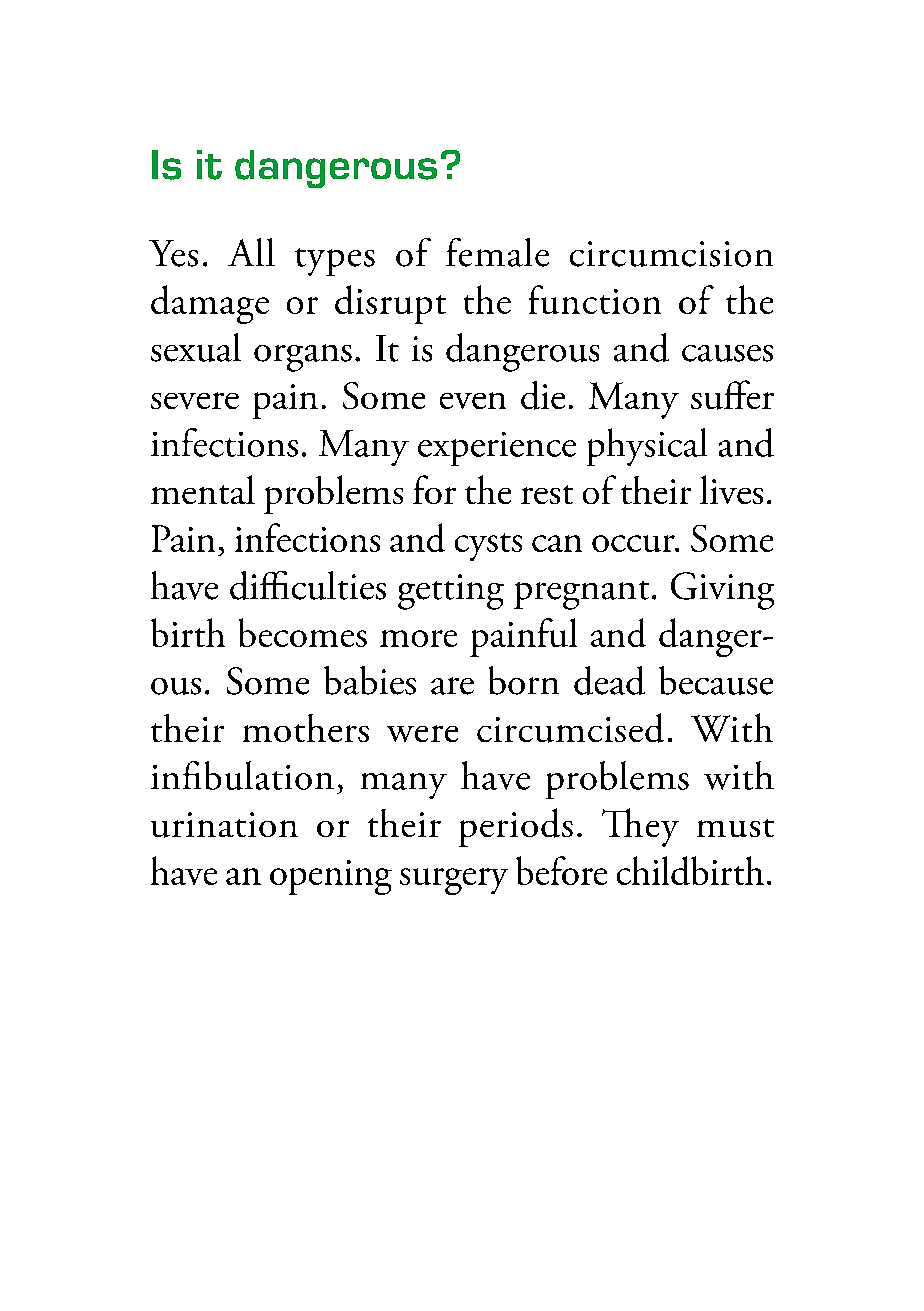 This page has height=1311, width=924. I want to click on female, so click(497, 252).
